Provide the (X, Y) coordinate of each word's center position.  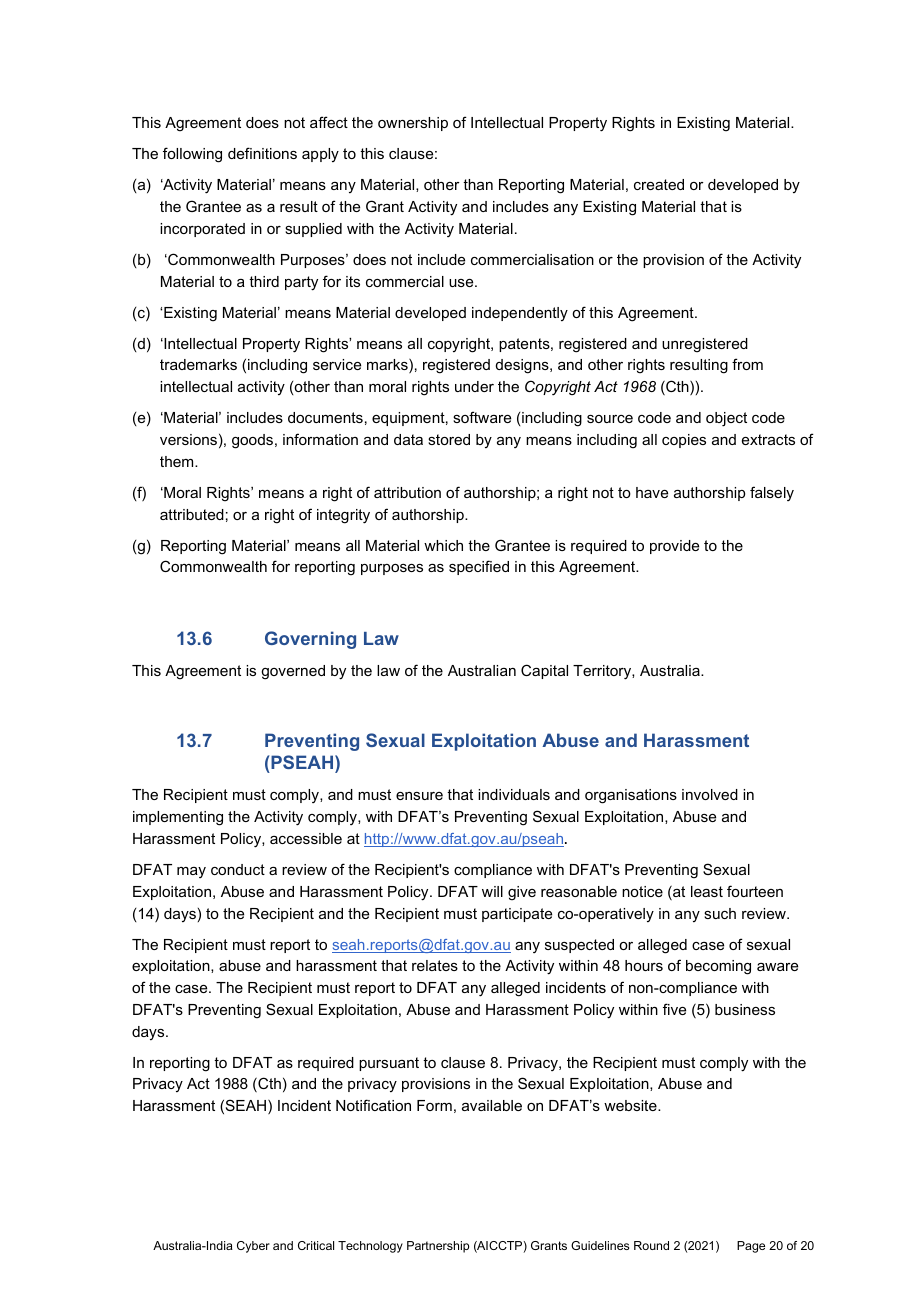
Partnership (438, 1247)
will (492, 891)
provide (674, 547)
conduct (238, 869)
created (659, 184)
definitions (262, 153)
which (443, 545)
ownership (413, 124)
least (707, 891)
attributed (192, 514)
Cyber (253, 1247)
